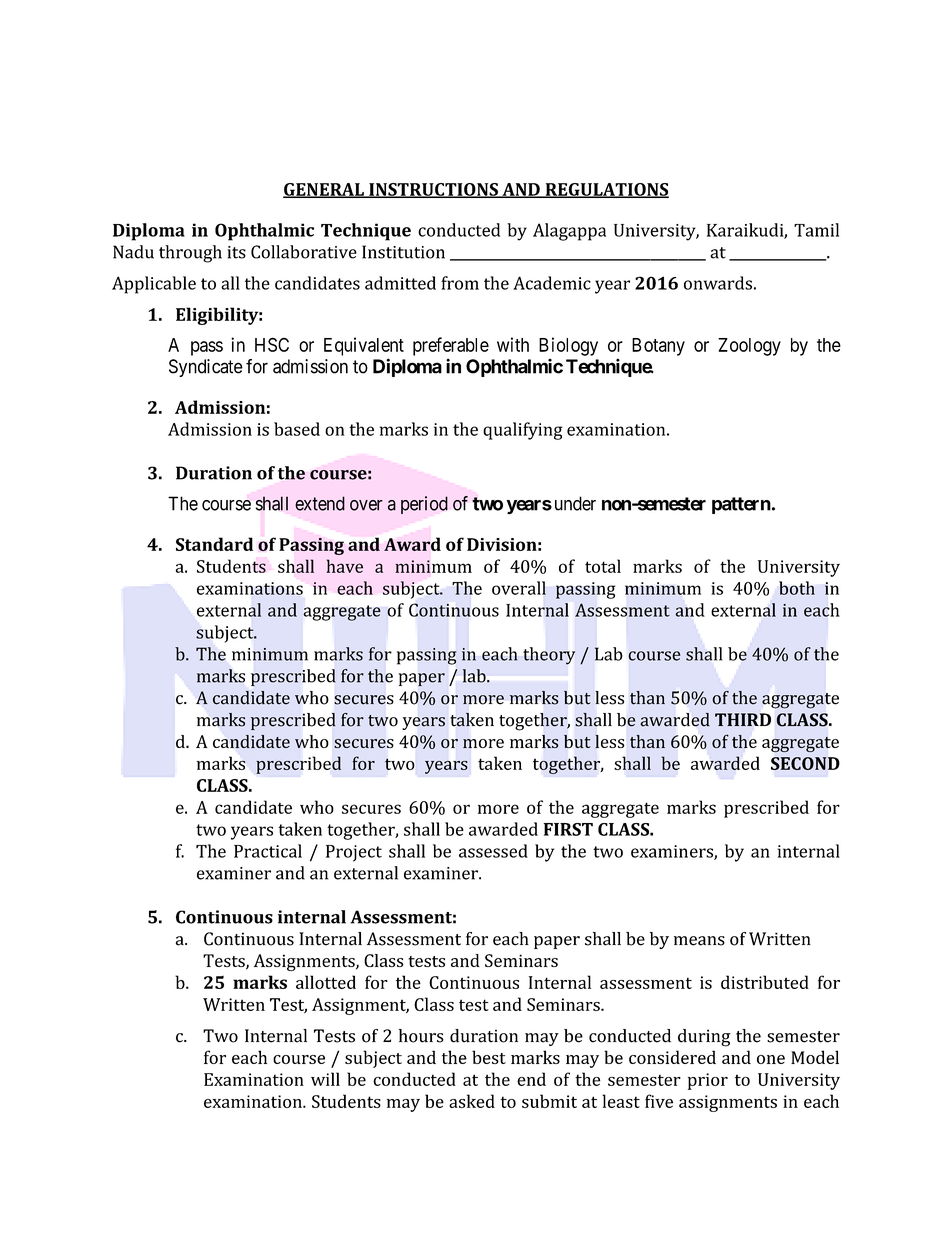 The height and width of the screenshot is (1233, 952). Describe the element at coordinates (816, 230) in the screenshot. I see `Tamil` at that location.
